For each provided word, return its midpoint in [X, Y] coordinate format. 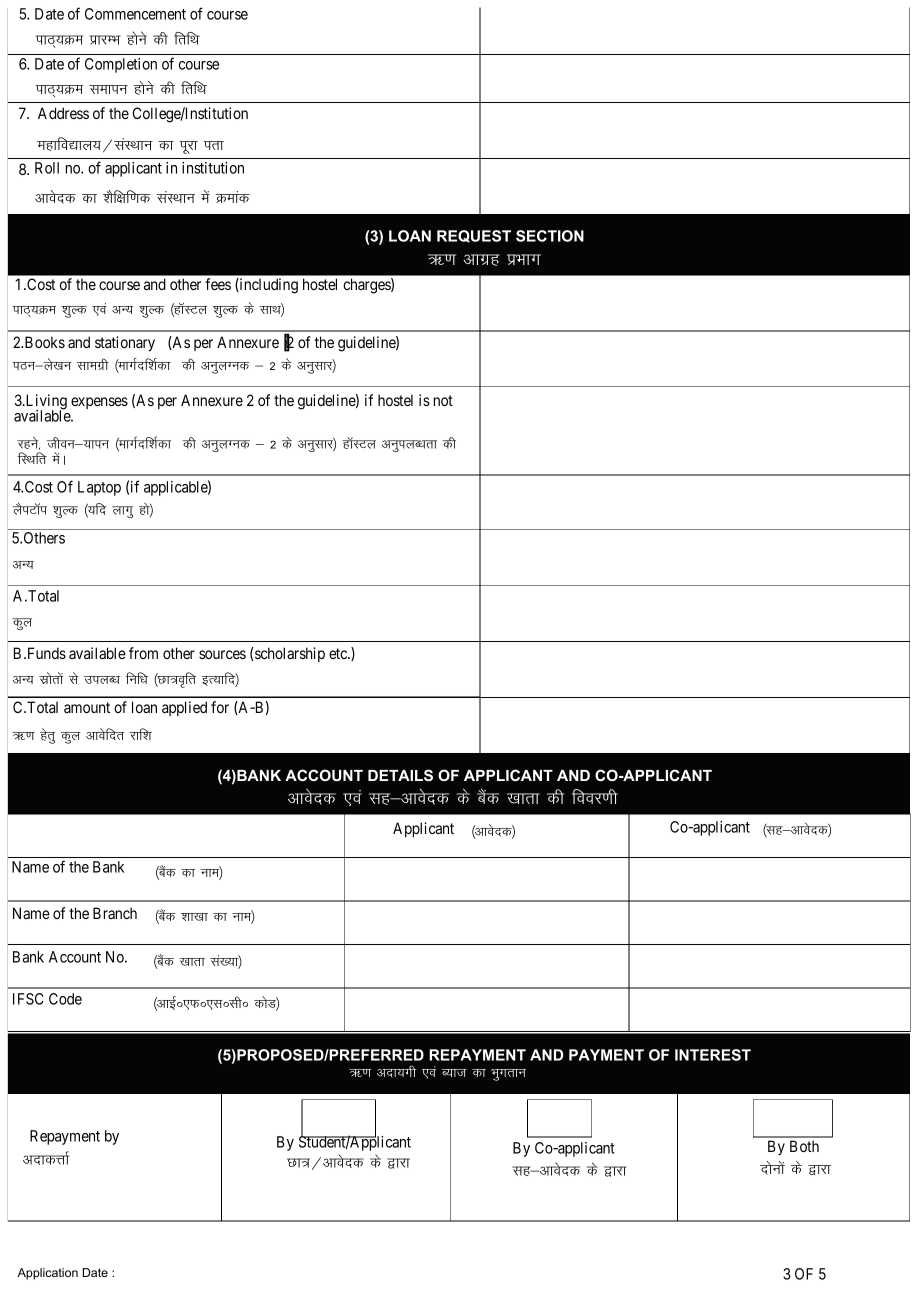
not [443, 400]
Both [804, 1146]
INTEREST [713, 1055]
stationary [125, 344]
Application [47, 1274]
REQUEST [474, 236]
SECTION [550, 236]
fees [218, 284]
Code [65, 999]
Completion [121, 65]
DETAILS [400, 775]
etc [339, 653]
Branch [115, 913]
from [143, 653]
